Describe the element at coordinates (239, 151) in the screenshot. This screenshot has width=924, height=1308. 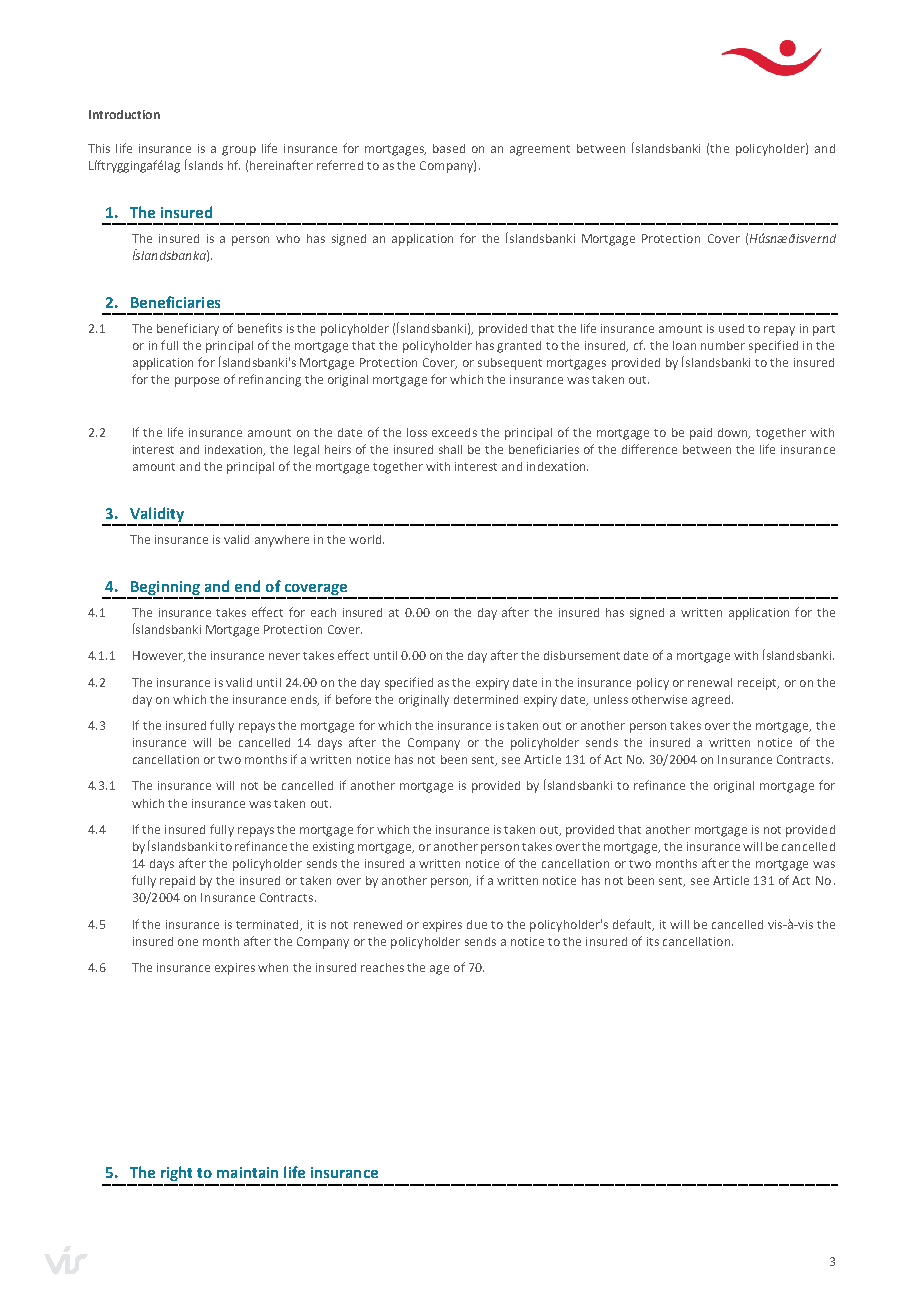
I see `group` at that location.
